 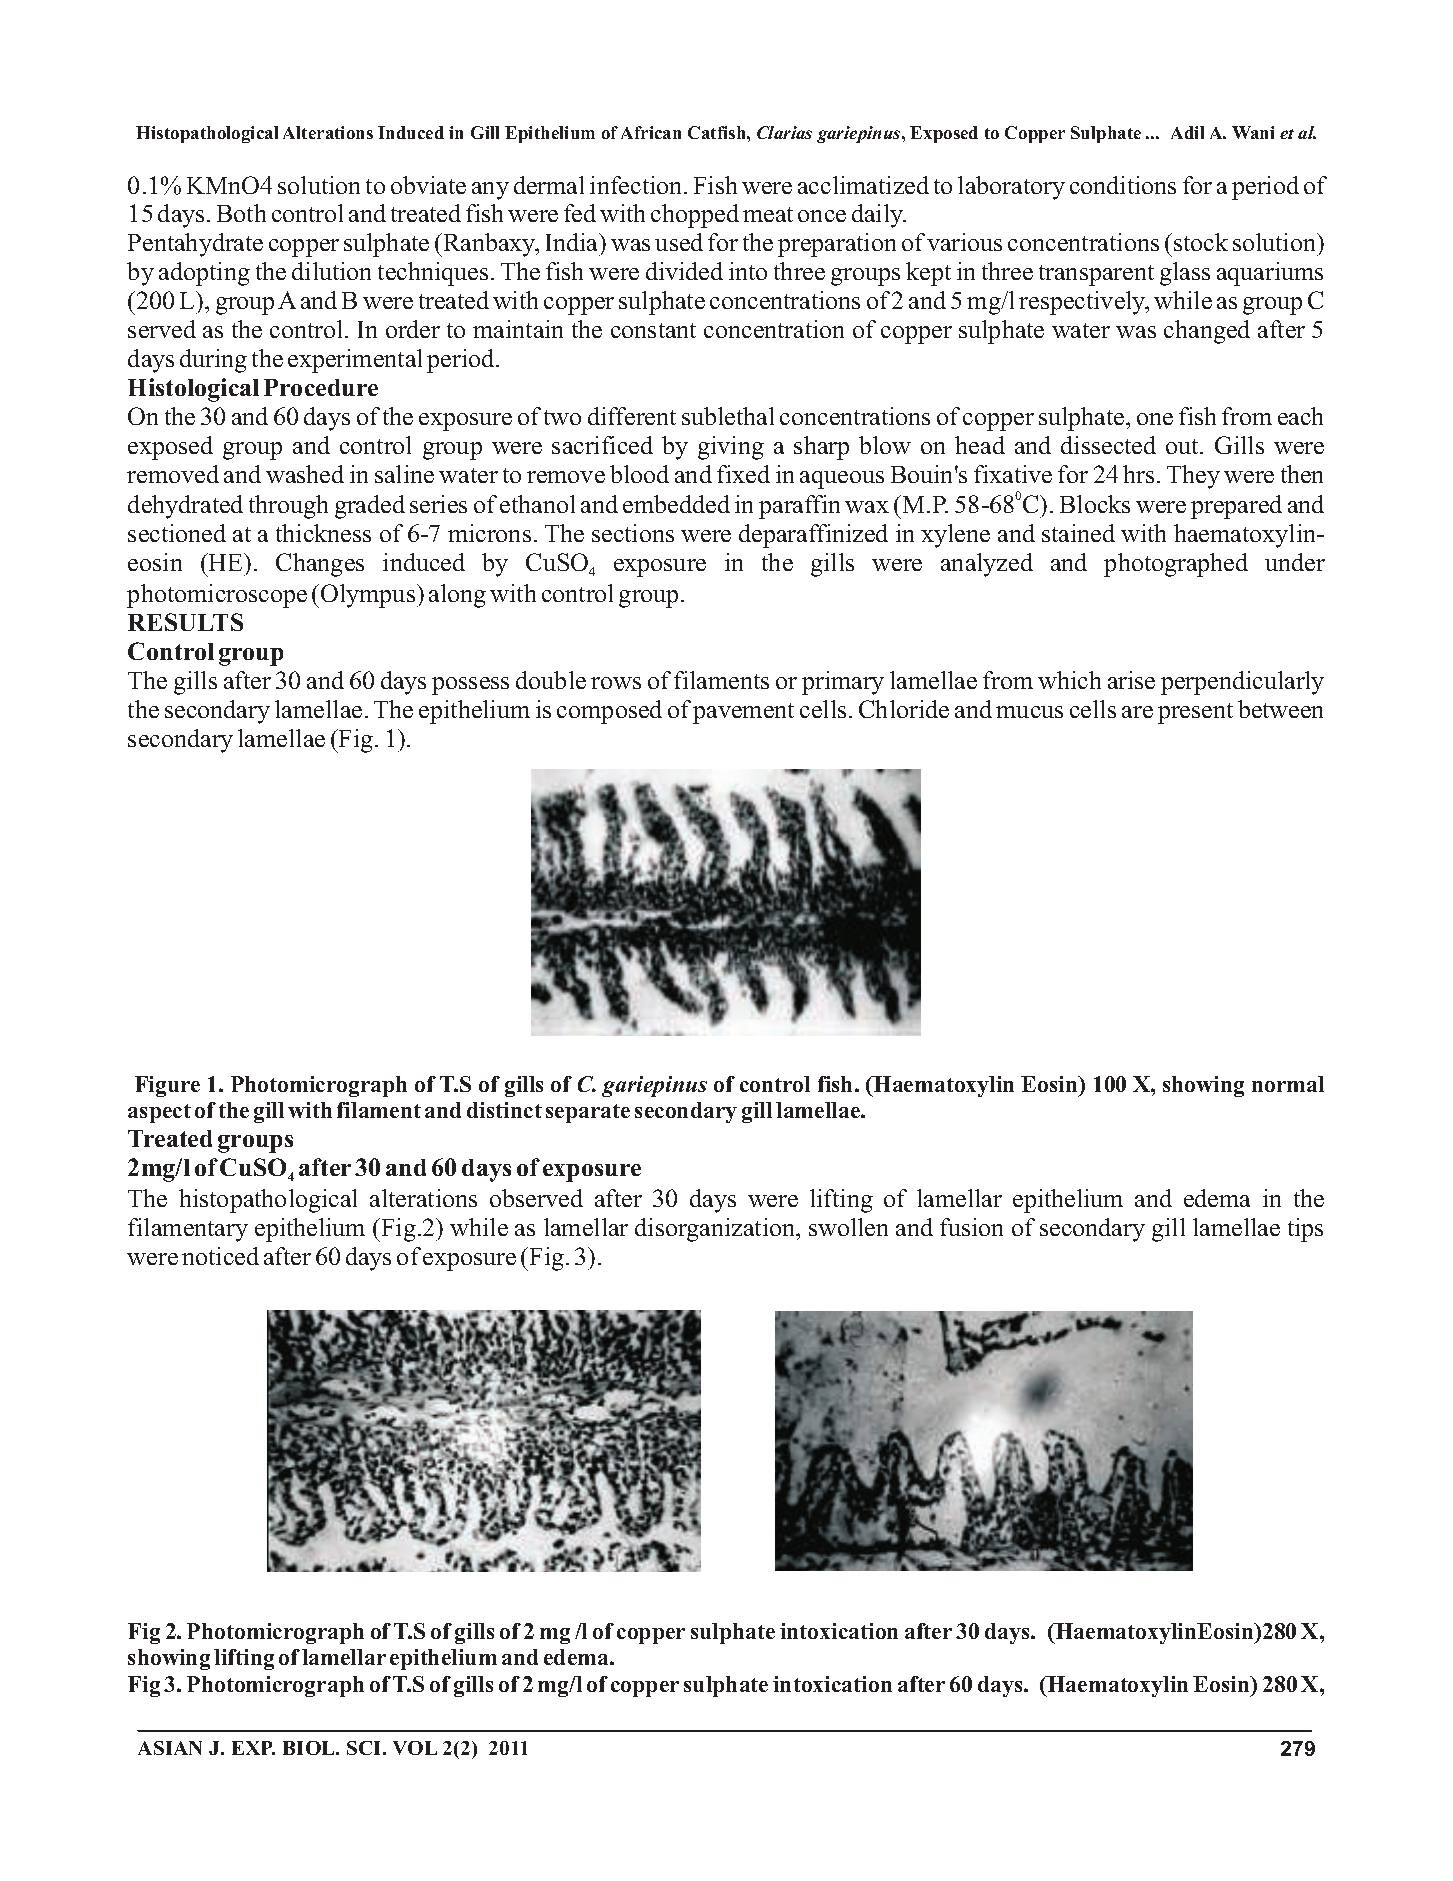 I want to click on VOL, so click(x=415, y=1748).
